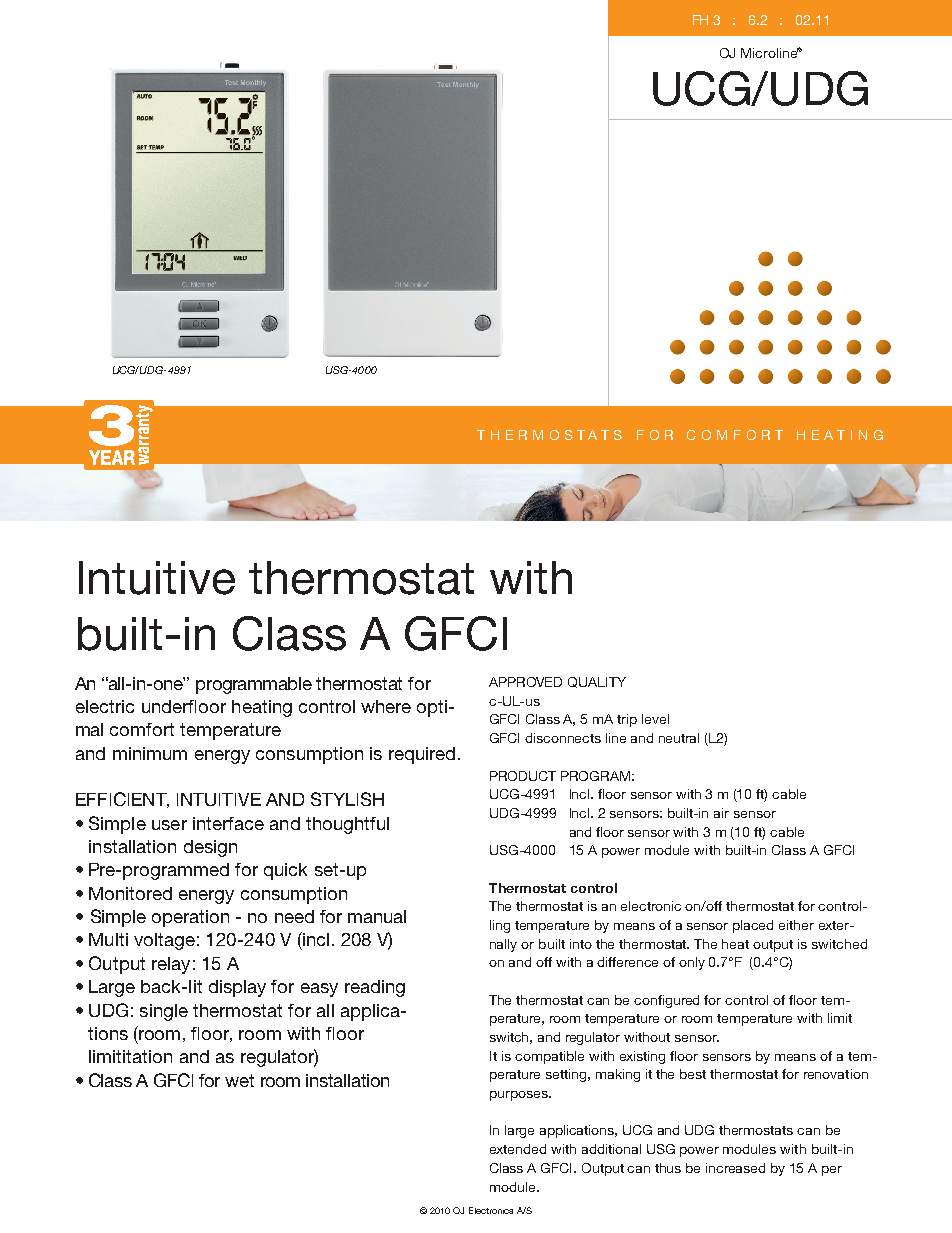 The image size is (952, 1233). I want to click on level, so click(655, 719).
